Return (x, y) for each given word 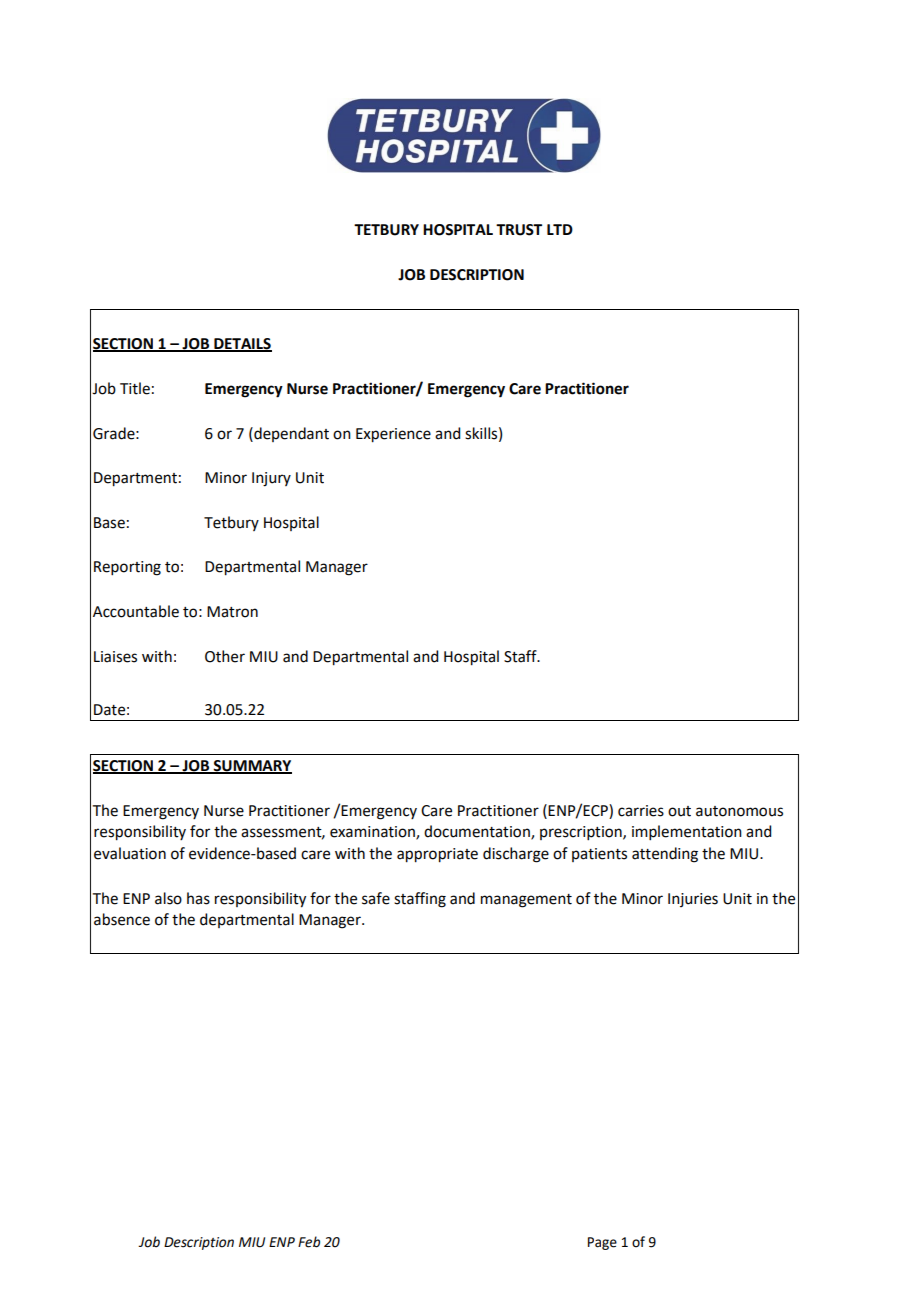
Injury (271, 479)
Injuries (693, 900)
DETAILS (242, 344)
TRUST (519, 230)
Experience (393, 435)
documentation (478, 832)
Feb (309, 1242)
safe (376, 898)
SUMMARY (252, 766)
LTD (560, 229)
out (679, 811)
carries (641, 811)
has (198, 898)
